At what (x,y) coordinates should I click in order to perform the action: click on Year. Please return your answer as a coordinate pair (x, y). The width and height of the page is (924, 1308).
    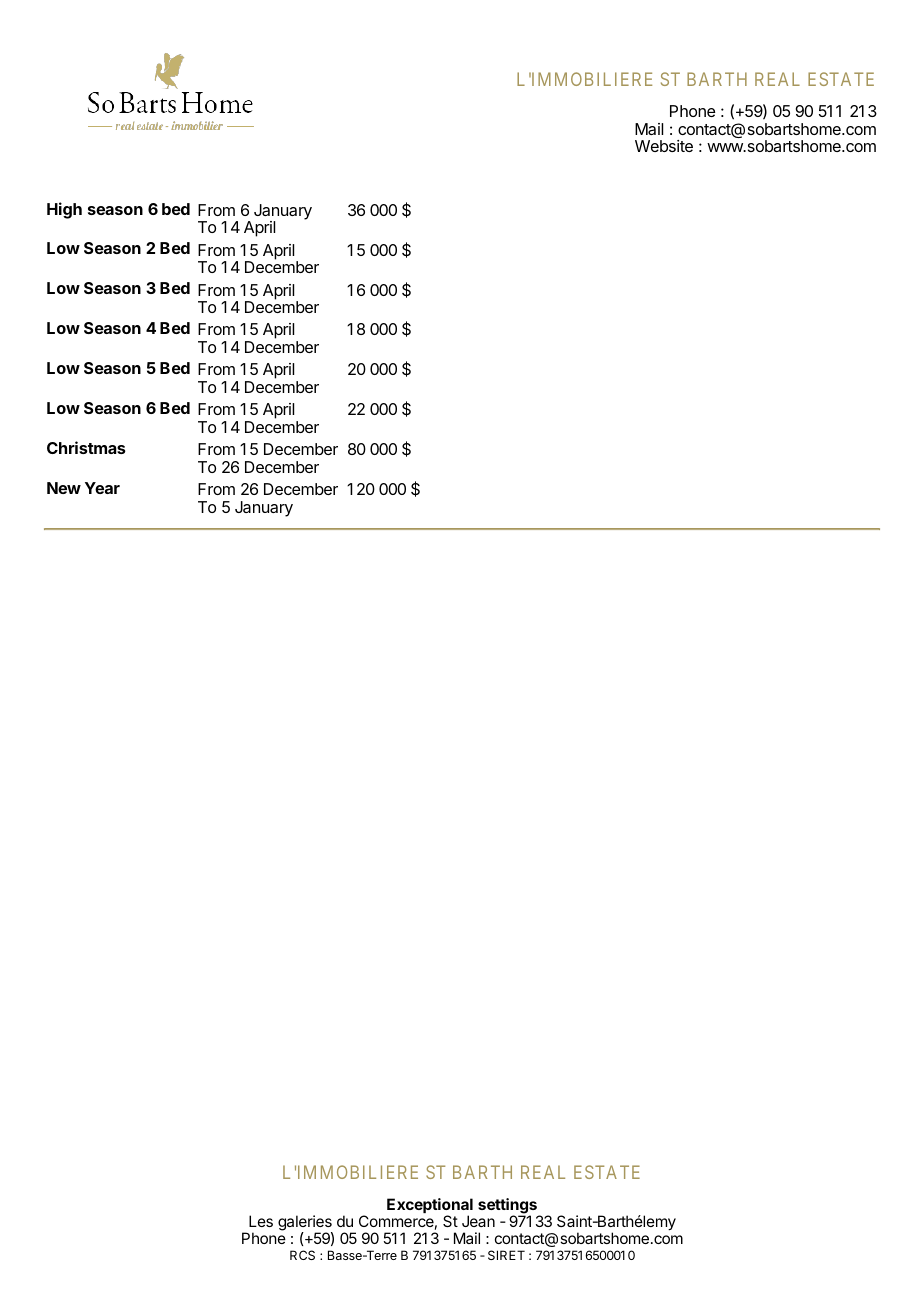
    Looking at the image, I should click on (102, 488).
